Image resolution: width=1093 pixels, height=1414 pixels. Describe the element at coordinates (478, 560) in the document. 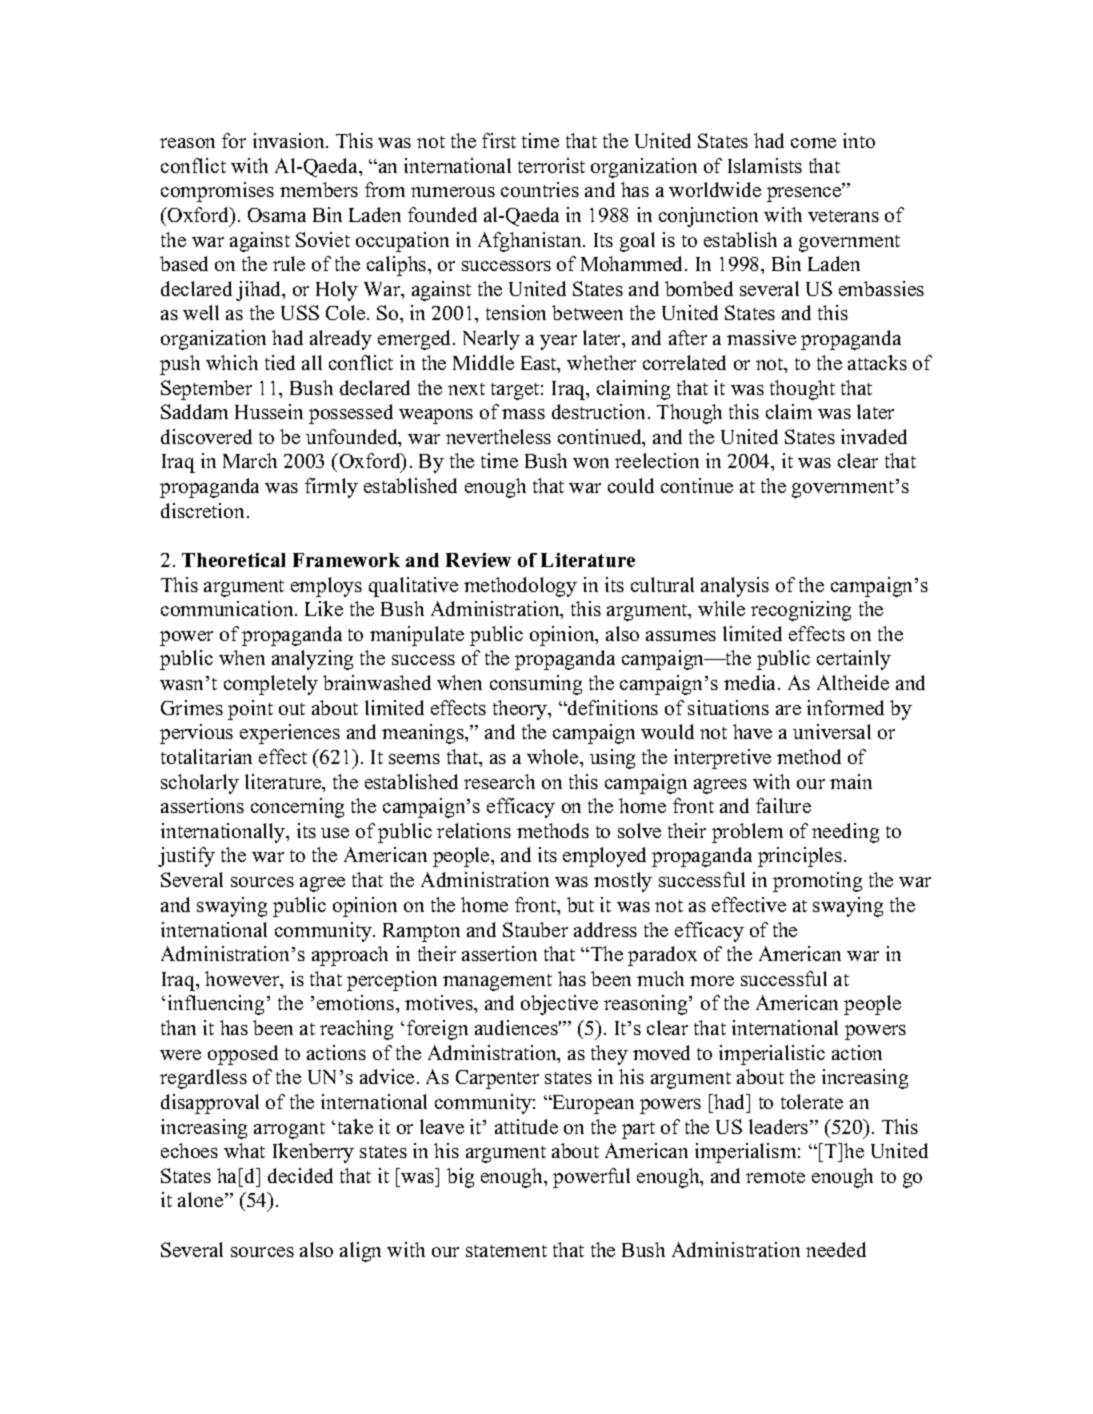

I see `Review` at that location.
